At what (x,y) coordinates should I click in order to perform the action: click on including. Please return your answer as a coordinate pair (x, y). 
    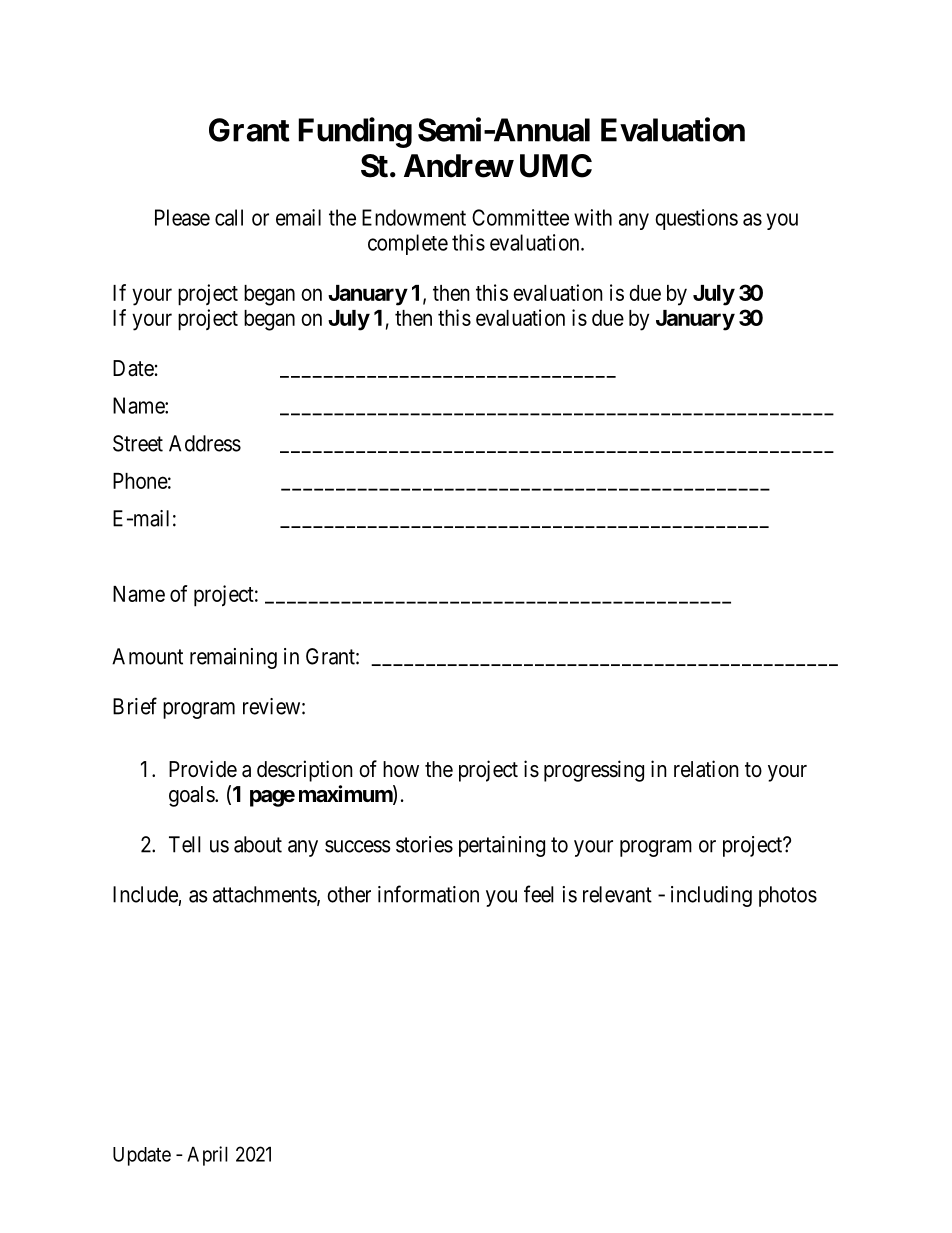
    Looking at the image, I should click on (711, 896).
